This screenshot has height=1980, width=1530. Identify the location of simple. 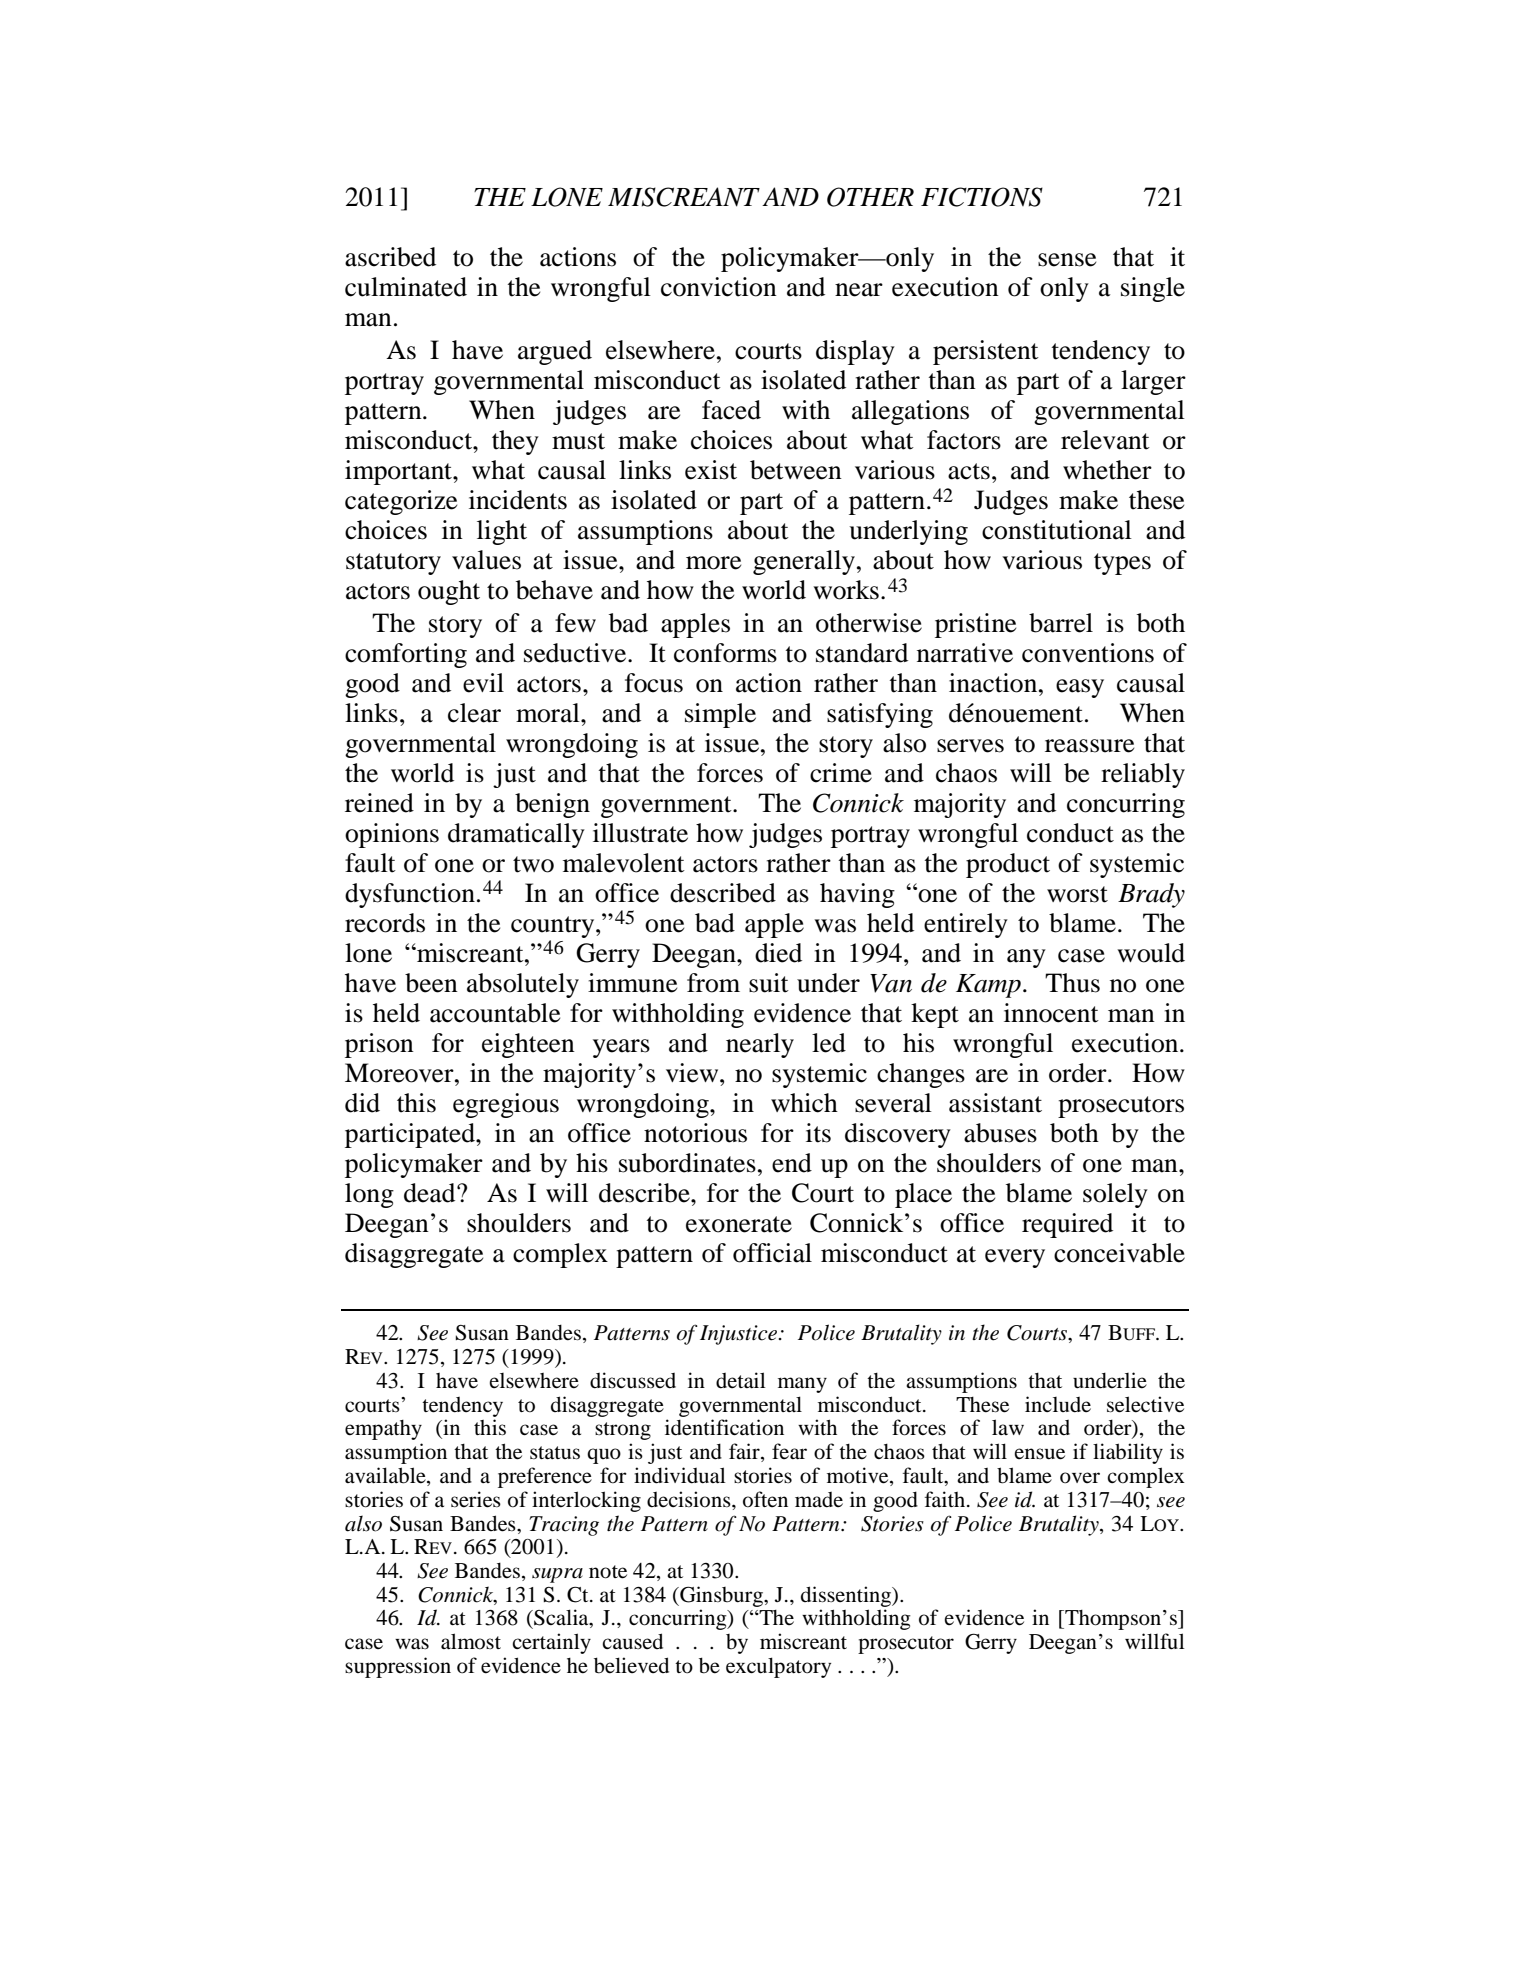
(720, 715).
